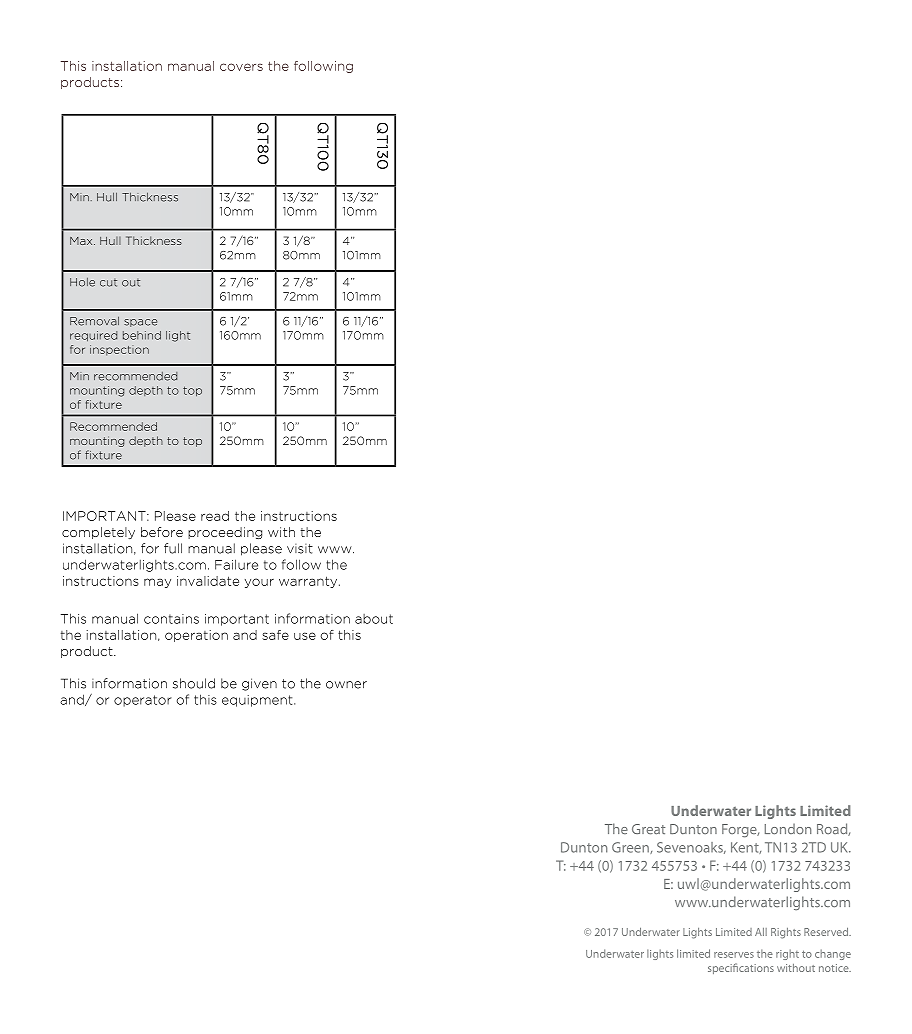  I want to click on warranty, so click(309, 582).
